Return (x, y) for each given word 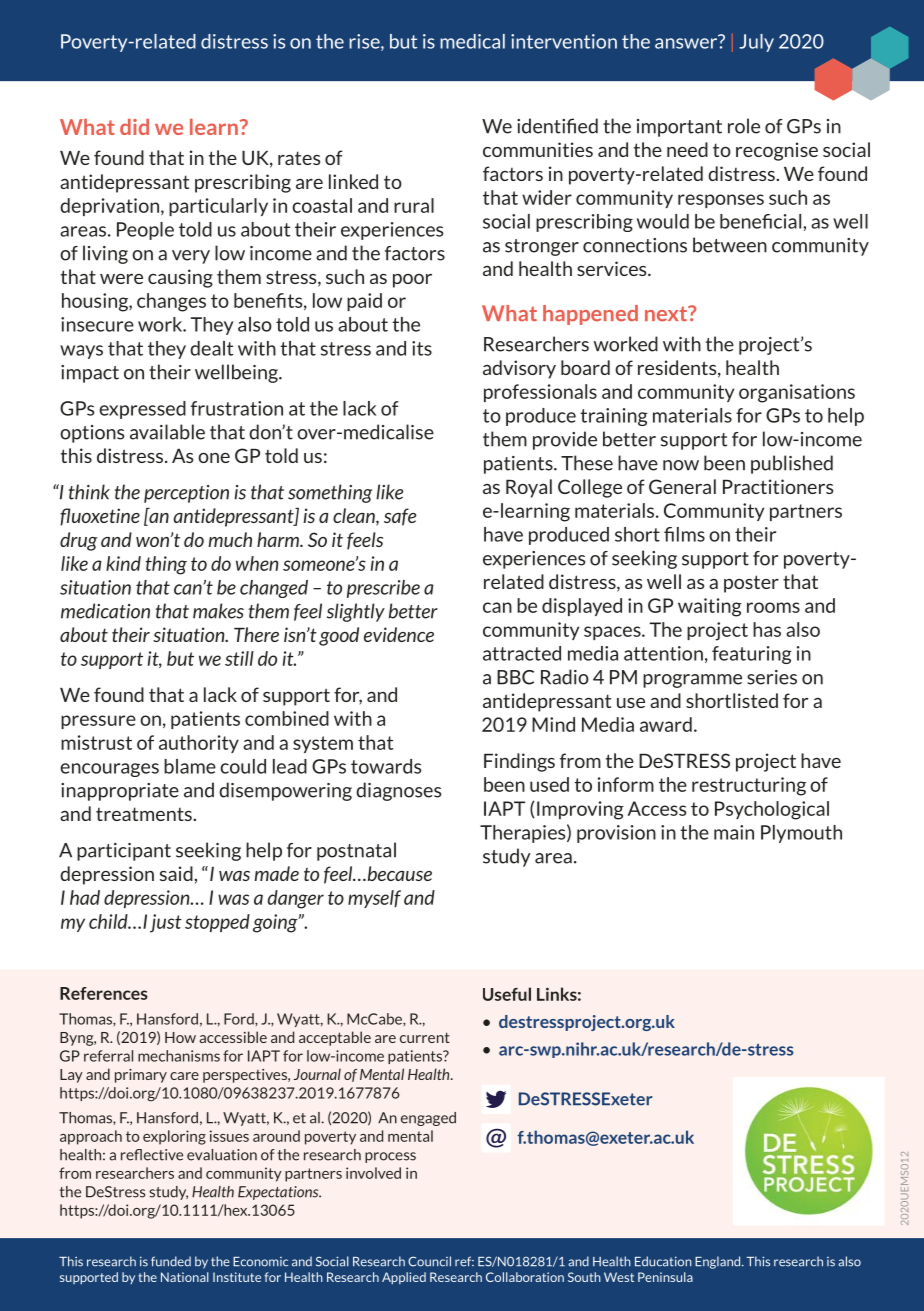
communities (538, 149)
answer (687, 42)
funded (171, 1261)
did (134, 127)
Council (429, 1261)
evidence (399, 634)
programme (692, 681)
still (239, 658)
